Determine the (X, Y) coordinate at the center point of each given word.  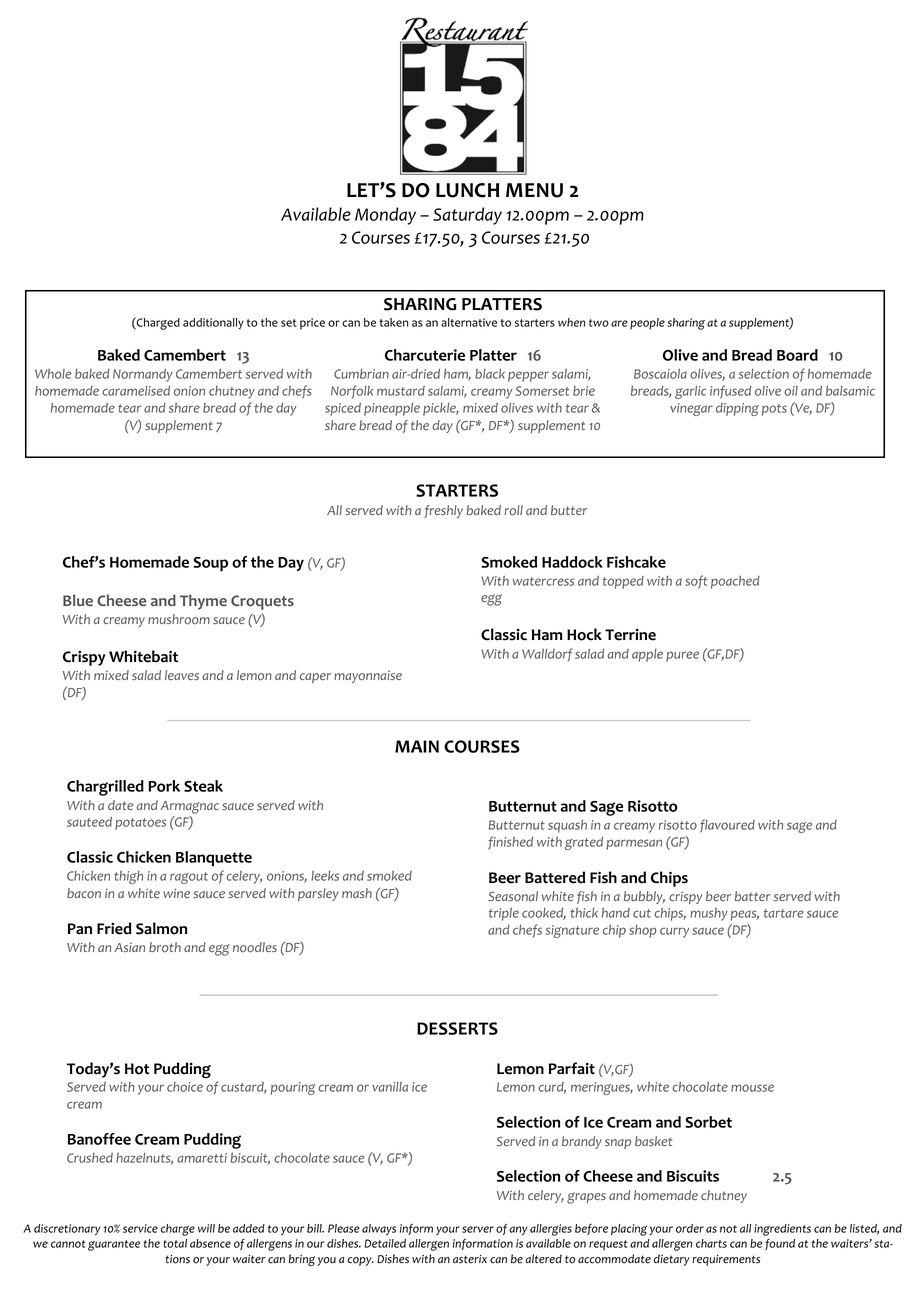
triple (504, 914)
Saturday (467, 216)
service (140, 1228)
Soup (210, 564)
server (478, 1229)
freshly (443, 511)
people (647, 323)
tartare (784, 913)
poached (735, 582)
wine (176, 893)
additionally (213, 323)
